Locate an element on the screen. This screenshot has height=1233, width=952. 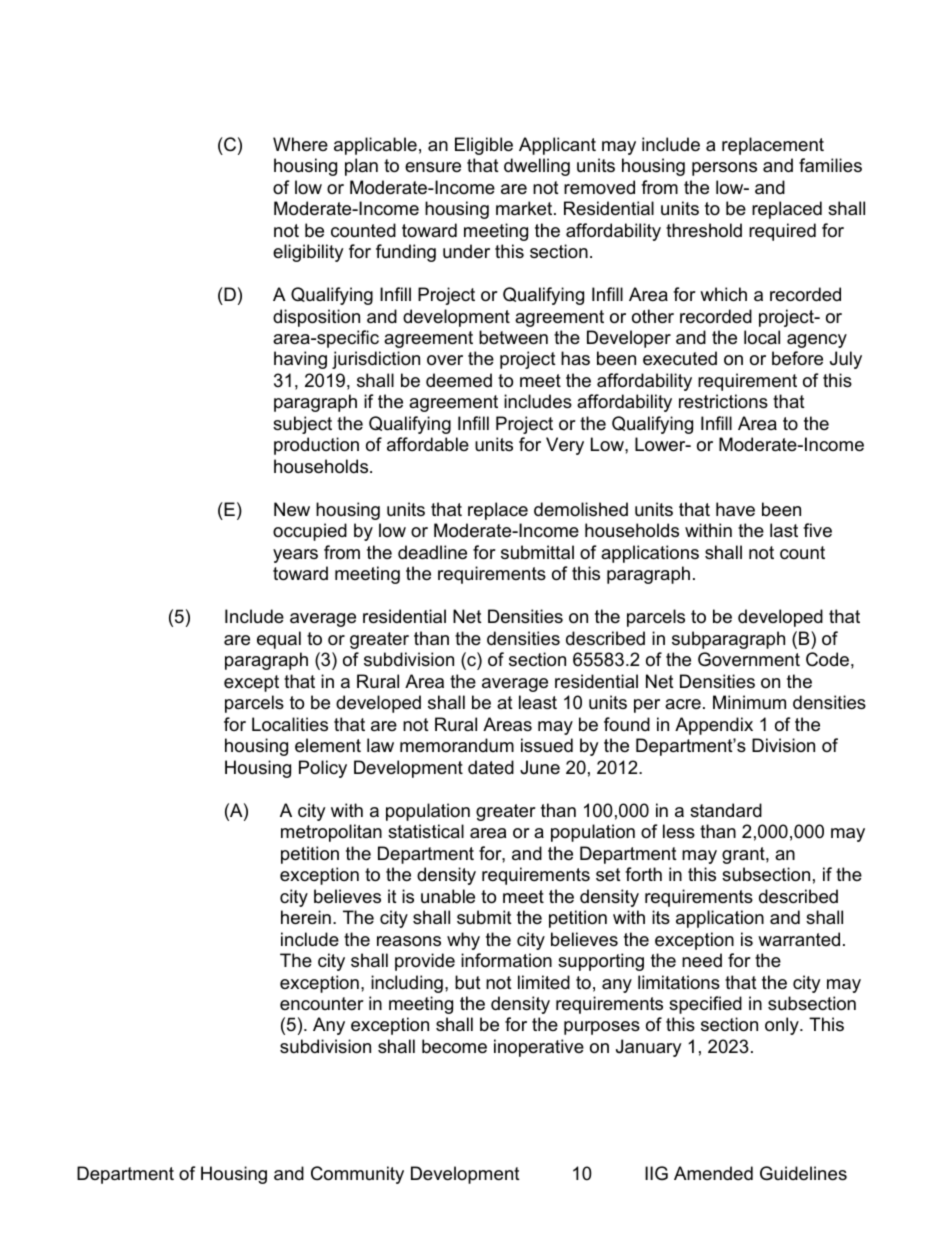
Very is located at coordinates (565, 446).
